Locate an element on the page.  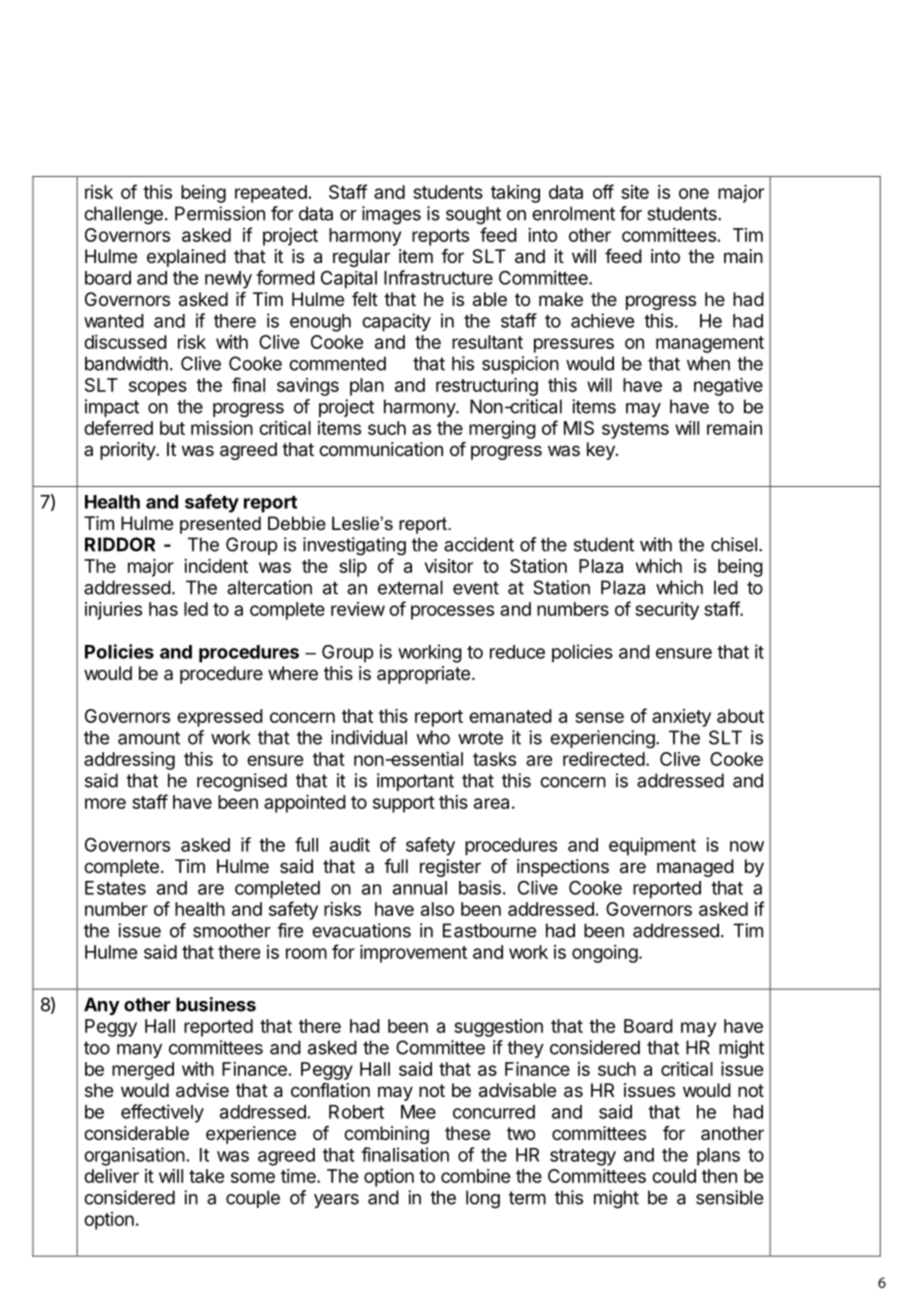
improvement is located at coordinates (413, 954).
